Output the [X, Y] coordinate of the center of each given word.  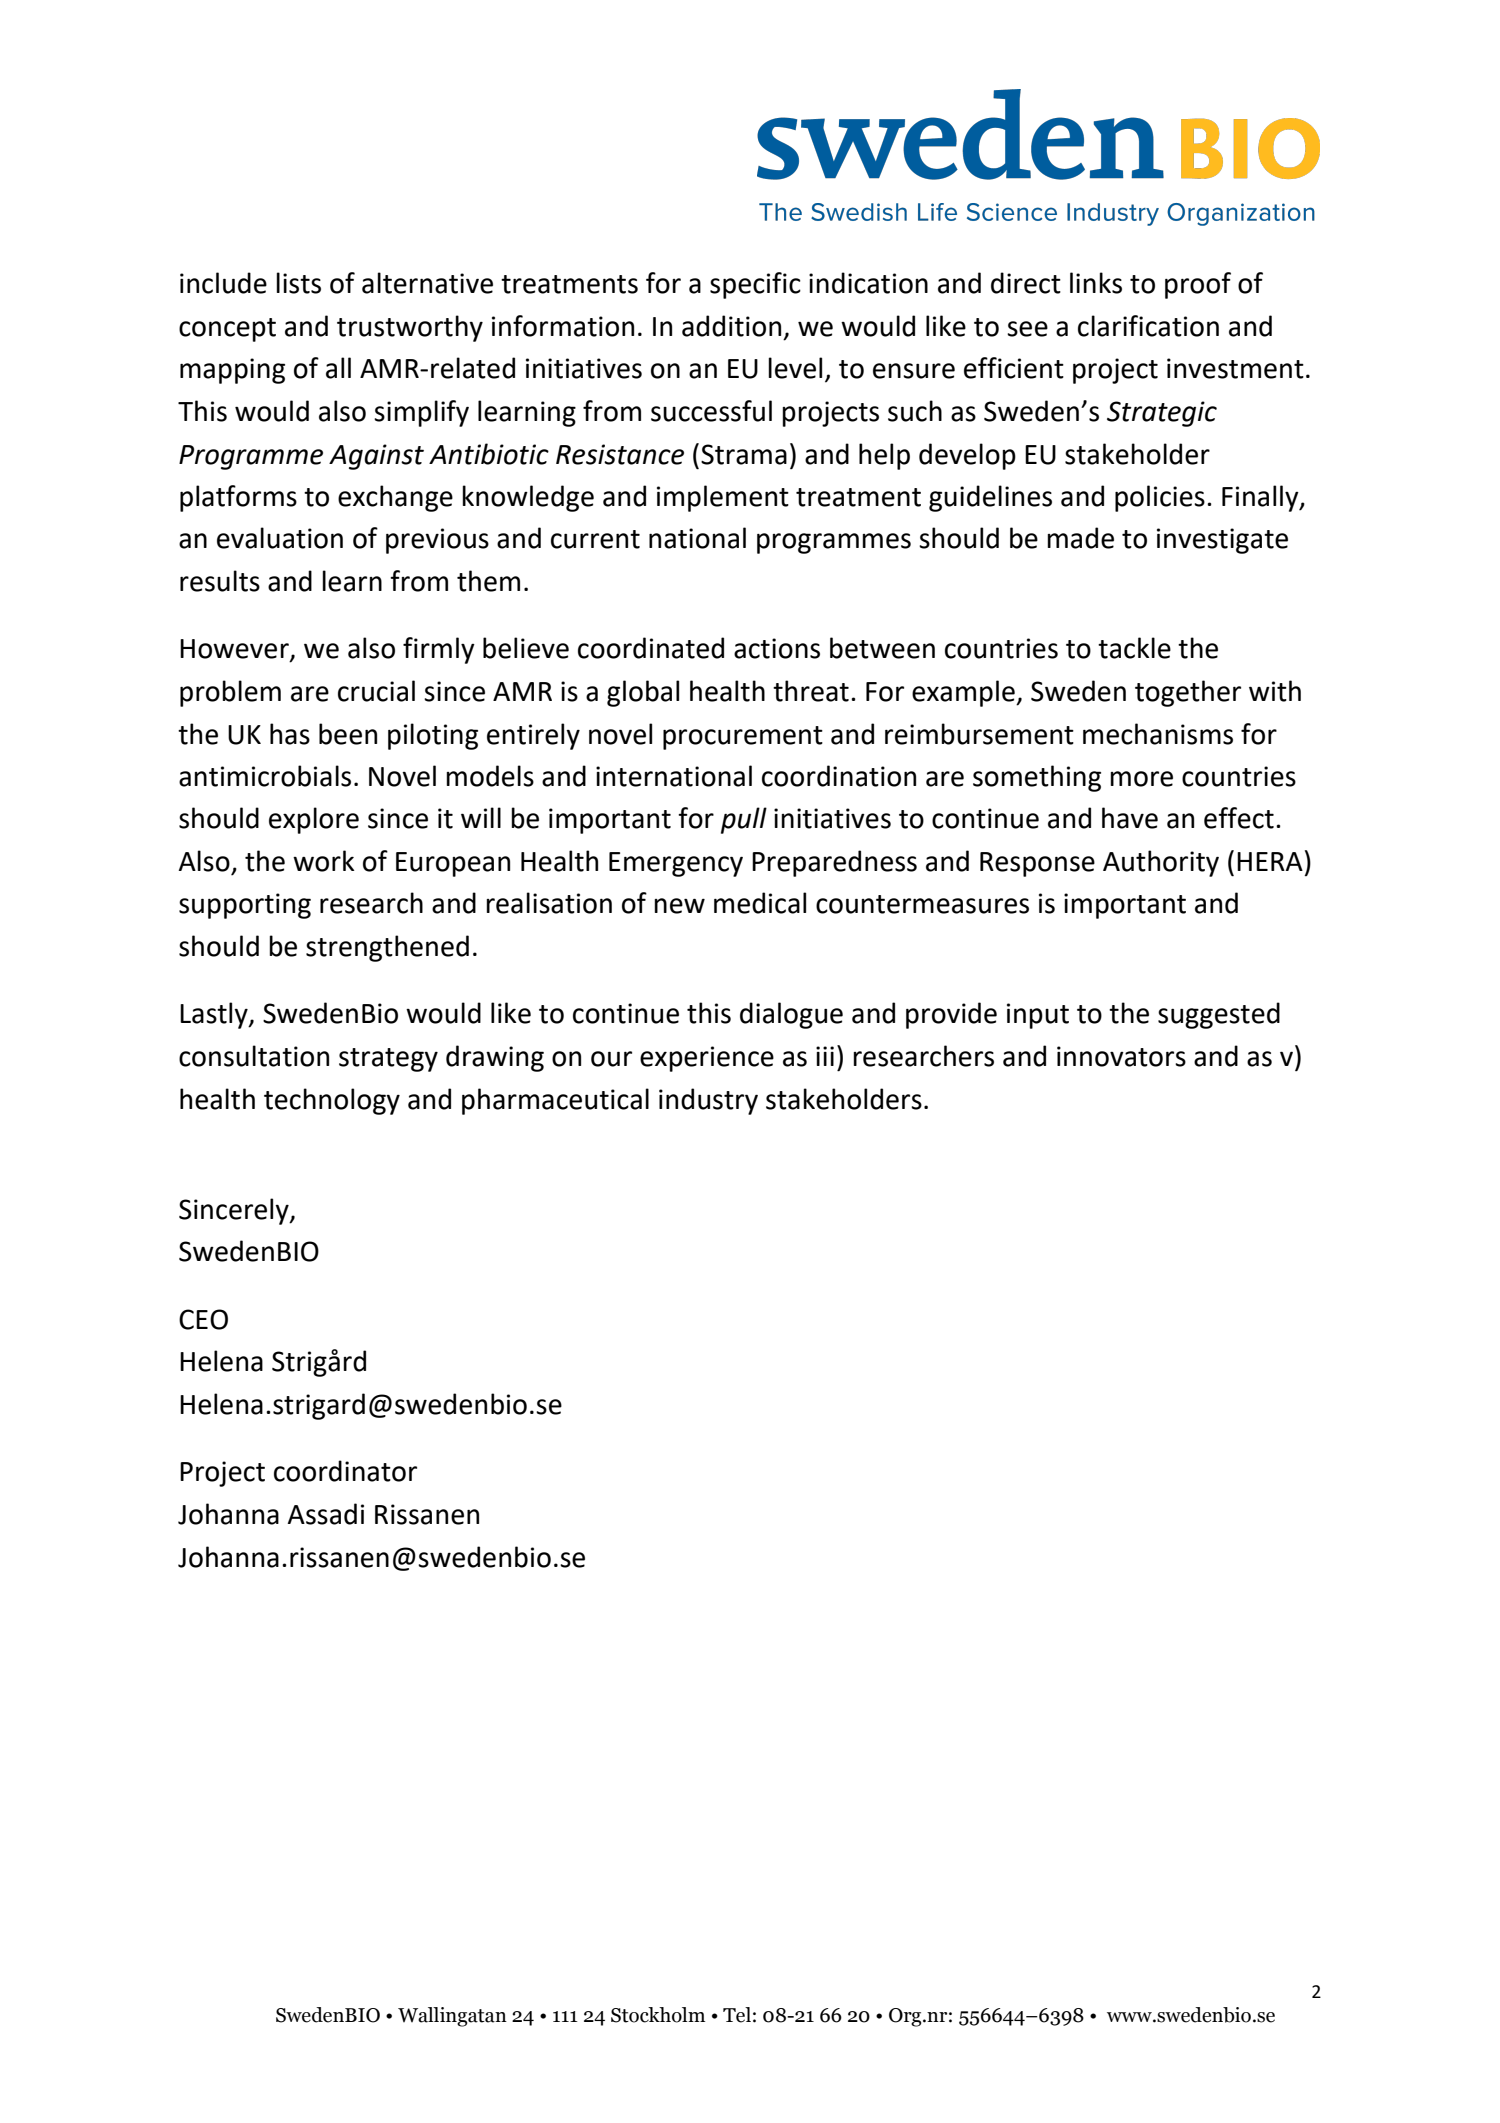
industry [708, 1101]
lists [298, 283]
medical [760, 903]
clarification [1148, 326]
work [323, 861]
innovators [1121, 1056]
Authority [1161, 863]
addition [731, 326]
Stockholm [658, 2015]
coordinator [345, 1471]
